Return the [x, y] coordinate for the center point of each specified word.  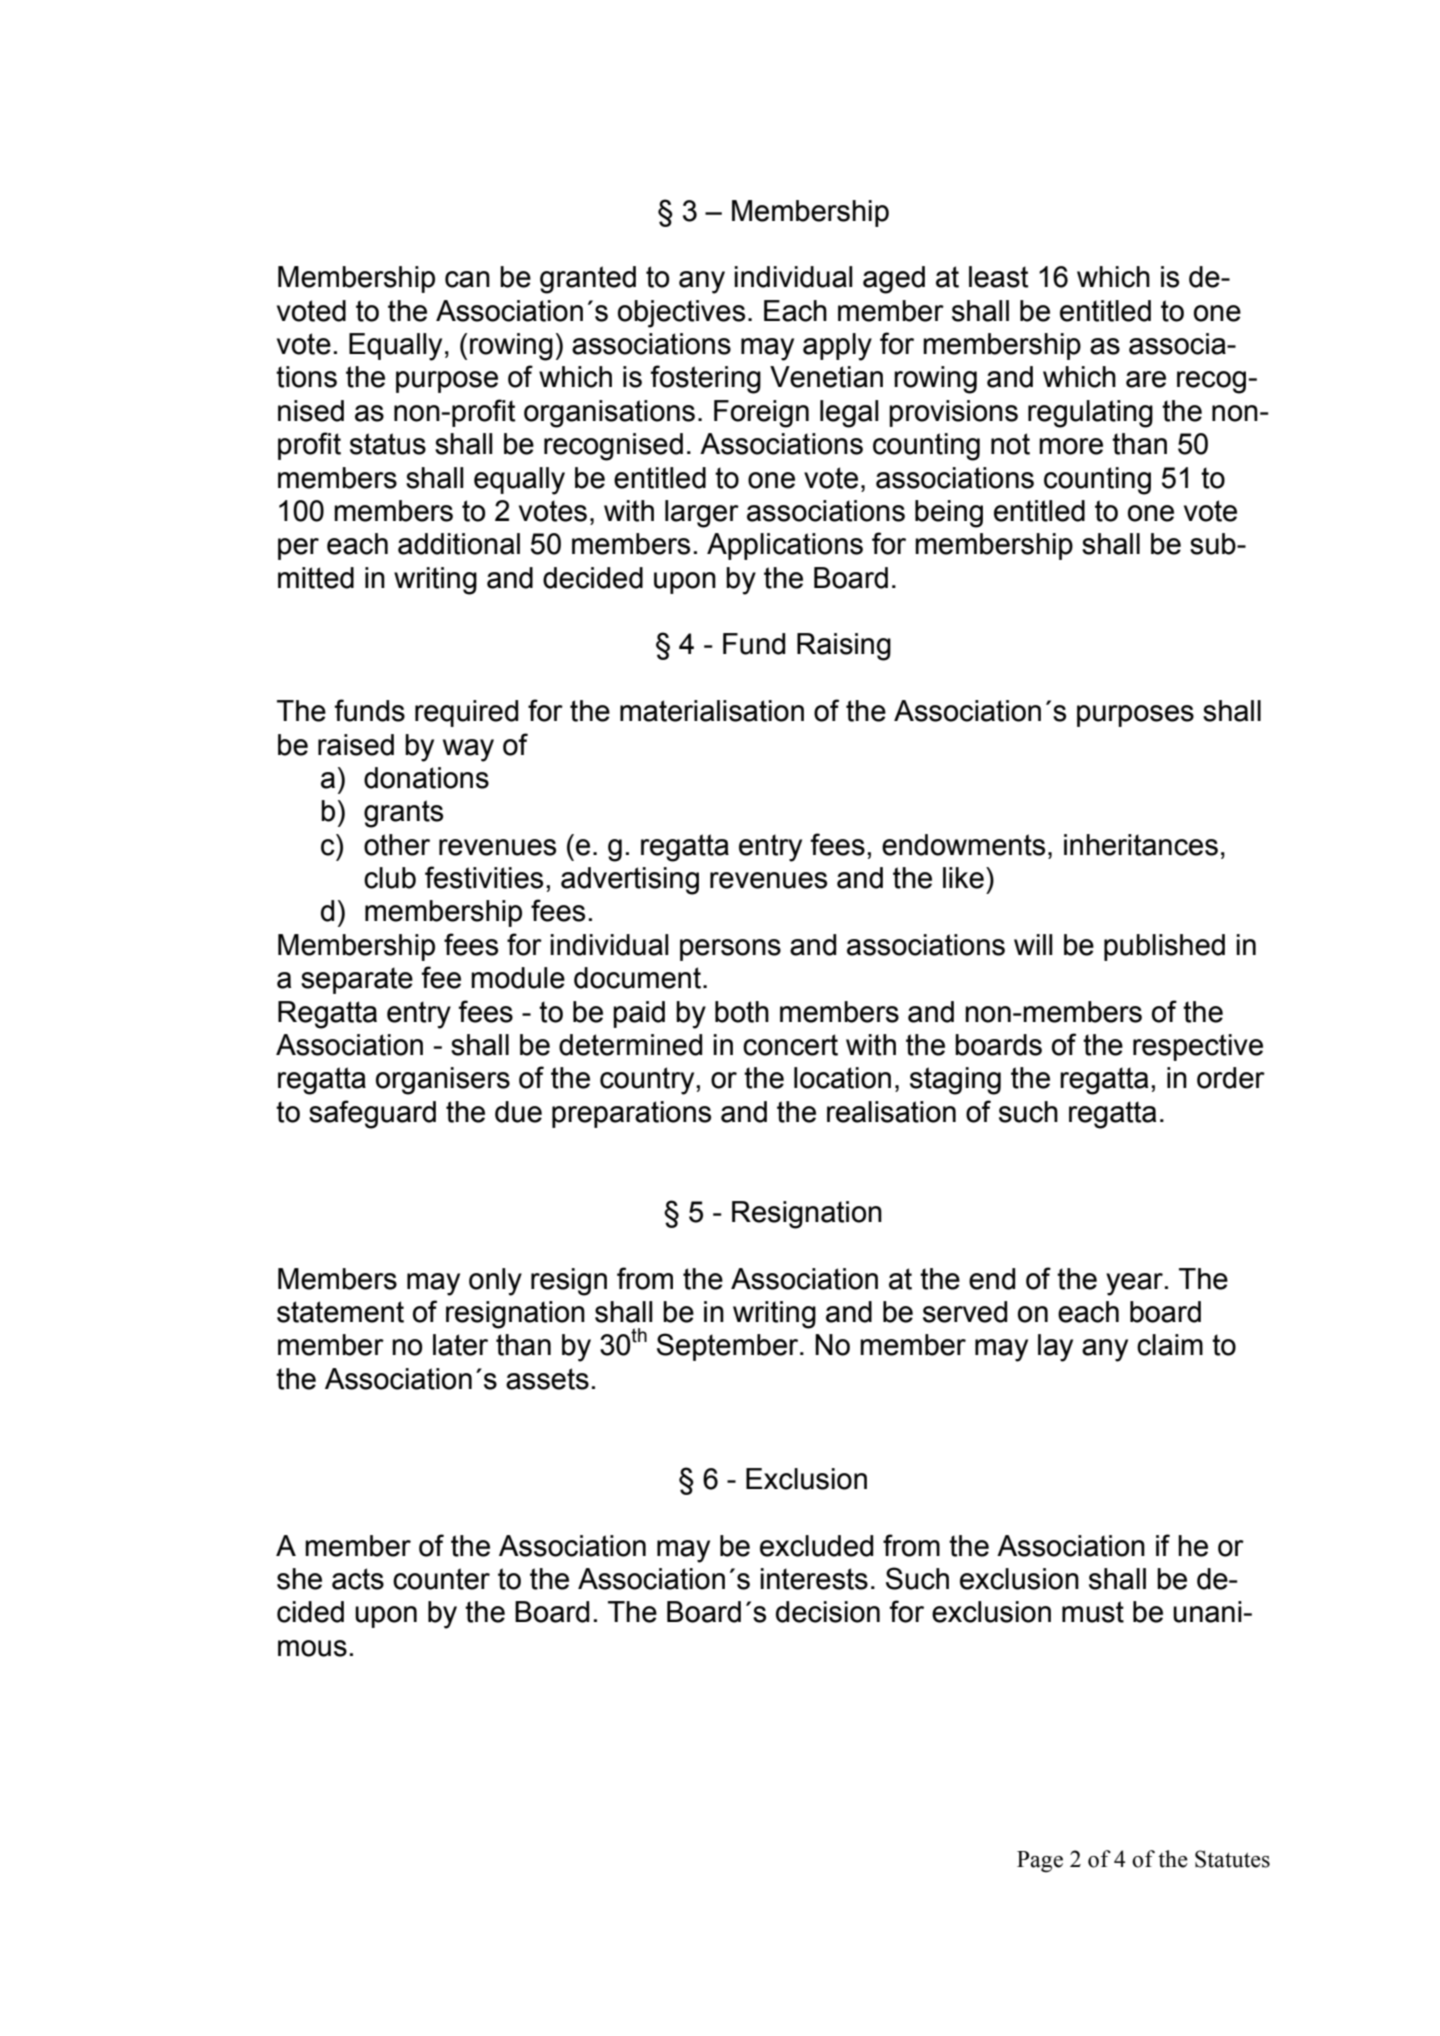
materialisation [712, 711]
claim [1170, 1345]
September [729, 1347]
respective [1198, 1047]
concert [790, 1045]
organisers [443, 1081]
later [460, 1345]
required [466, 713]
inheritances [1141, 845]
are [1146, 379]
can [467, 279]
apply [837, 347]
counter [441, 1579]
